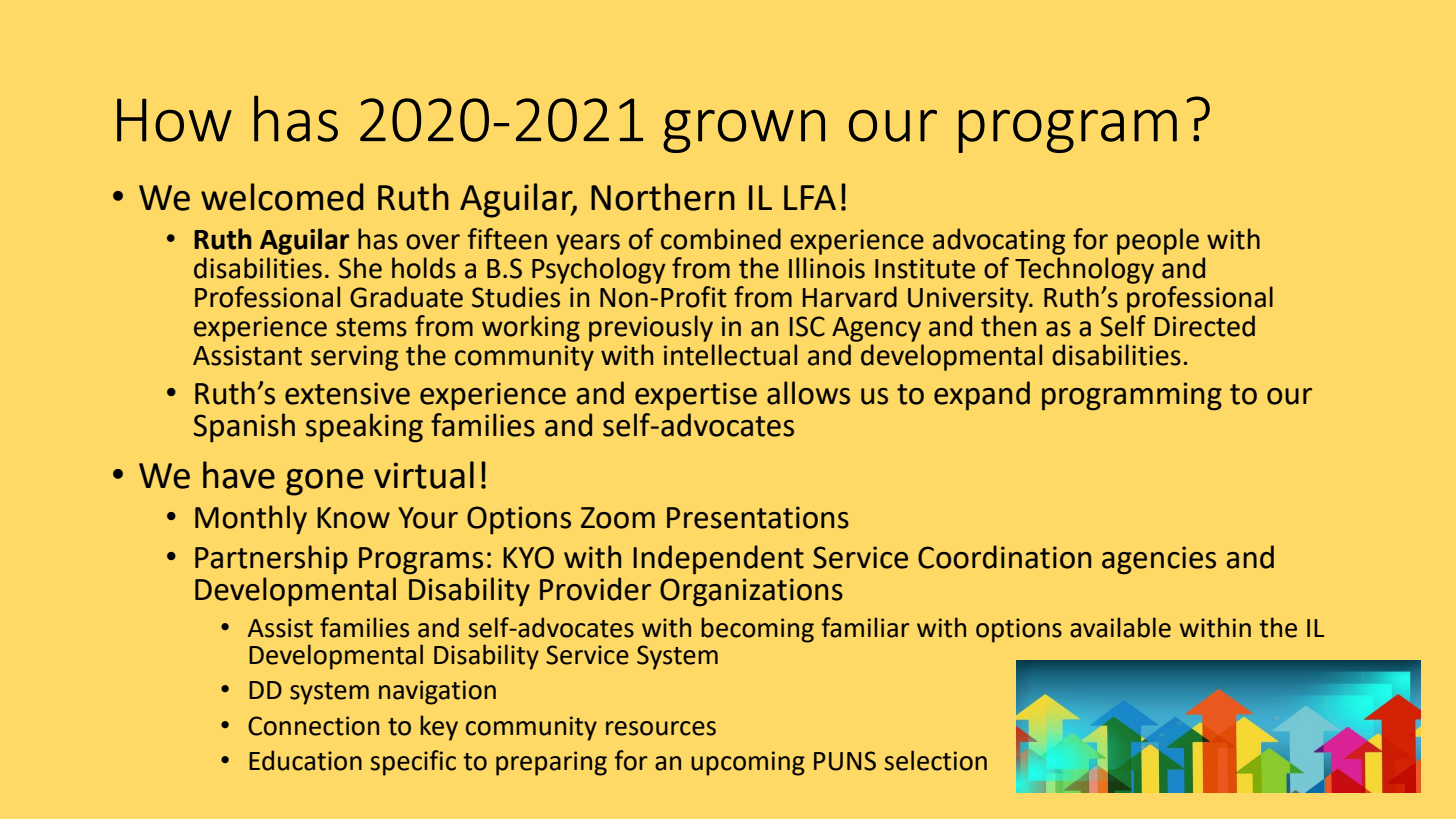  Describe the element at coordinates (1004, 557) in the image. I see `Coordination` at that location.
